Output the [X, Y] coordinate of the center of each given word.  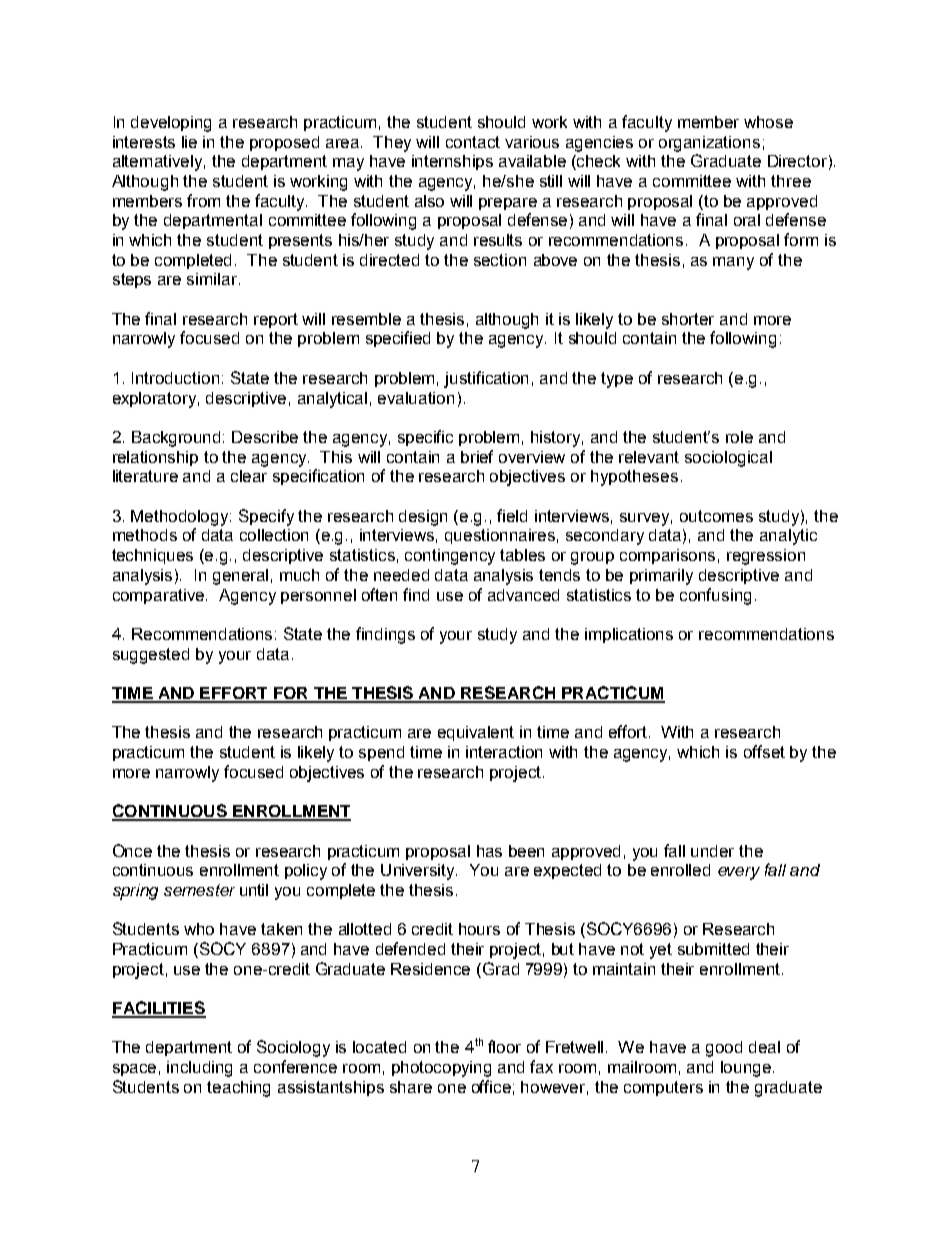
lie [189, 142]
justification [486, 379]
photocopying [441, 1069]
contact [473, 142]
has [489, 851]
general [240, 577]
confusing [715, 596]
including [199, 1069]
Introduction [175, 378]
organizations [709, 144]
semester [199, 890]
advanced [523, 595]
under [712, 851]
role [739, 437]
